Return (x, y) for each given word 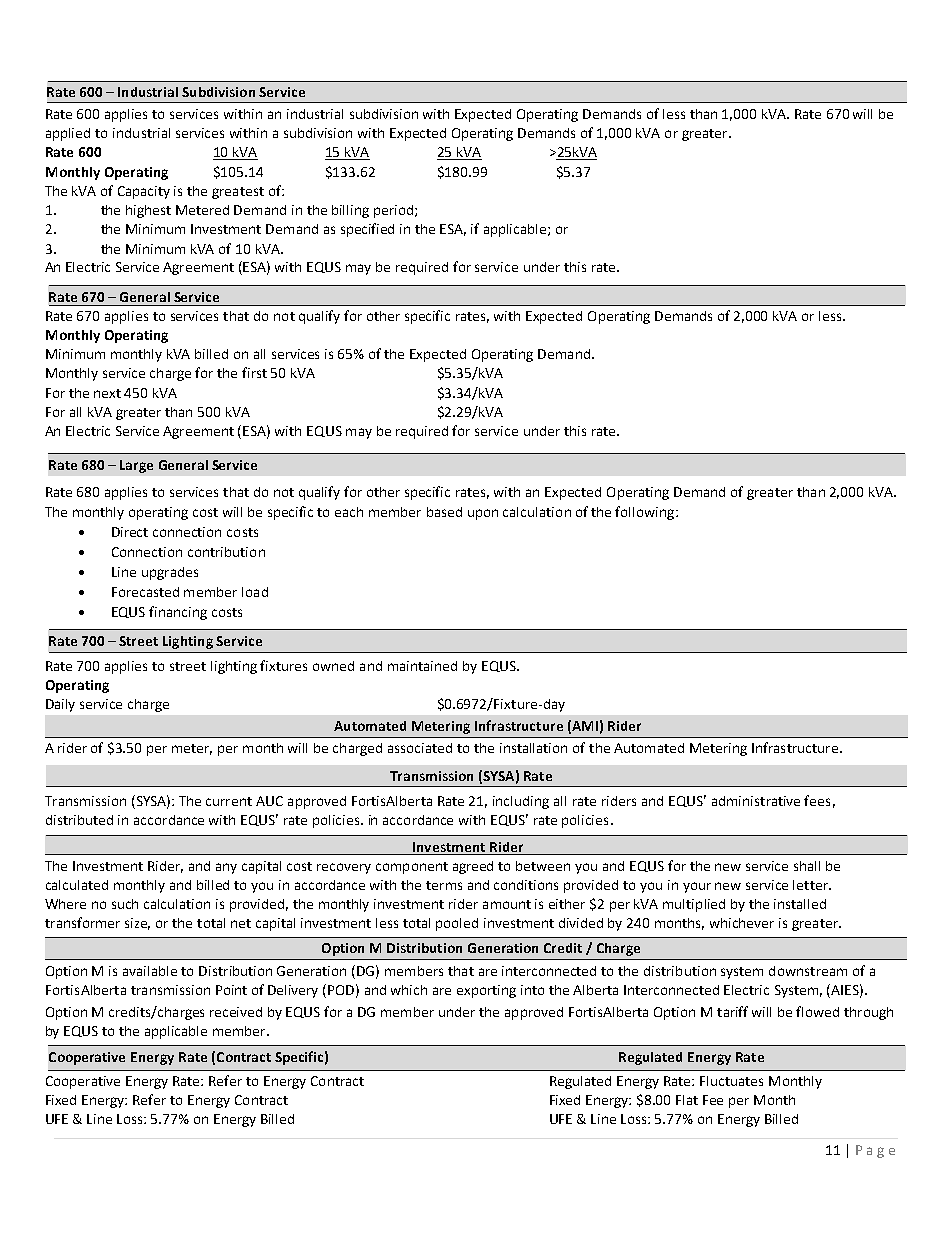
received (236, 1012)
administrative (756, 801)
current (229, 801)
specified (367, 230)
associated (420, 748)
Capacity (144, 192)
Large (136, 466)
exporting (486, 991)
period (393, 211)
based (444, 512)
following (646, 513)
